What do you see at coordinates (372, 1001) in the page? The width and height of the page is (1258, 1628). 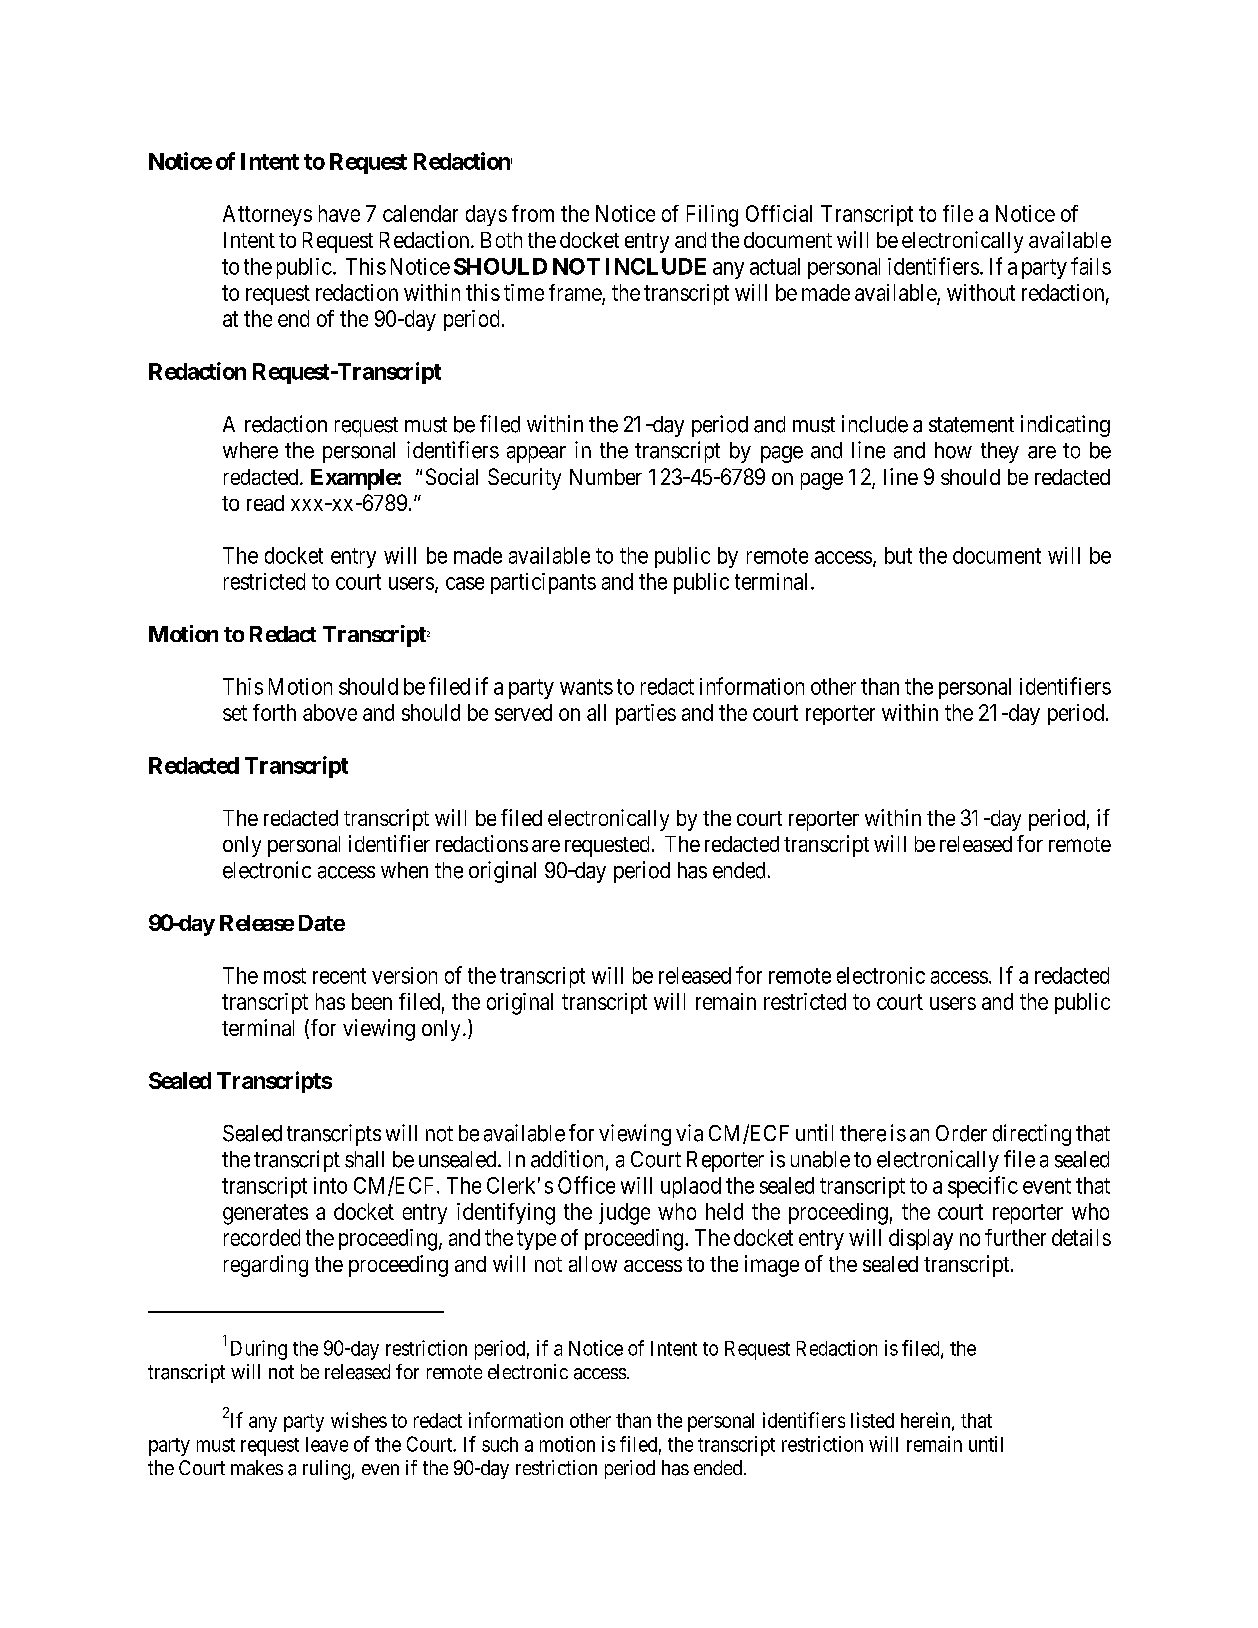 I see `been` at bounding box center [372, 1001].
